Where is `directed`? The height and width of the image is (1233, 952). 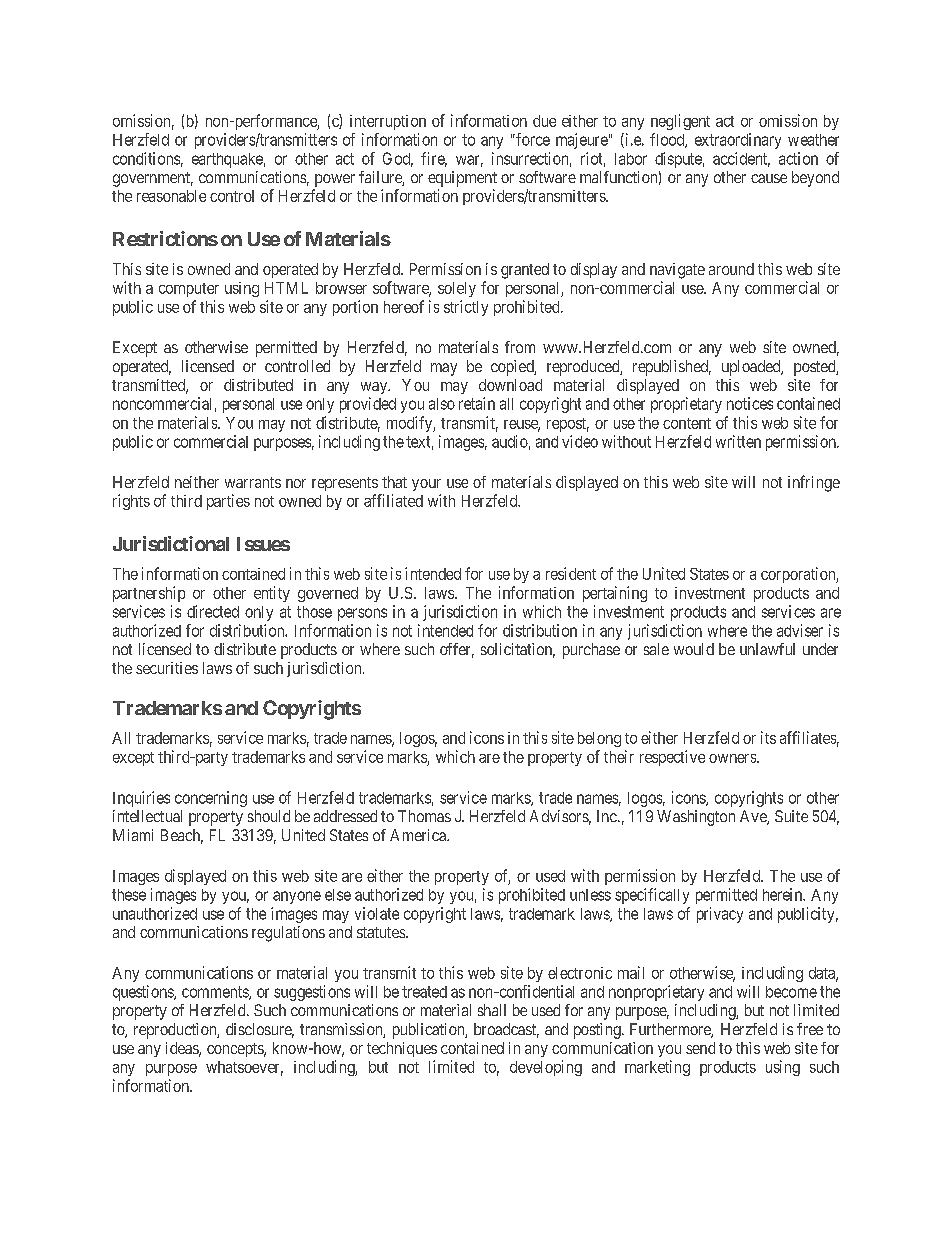 directed is located at coordinates (213, 611).
